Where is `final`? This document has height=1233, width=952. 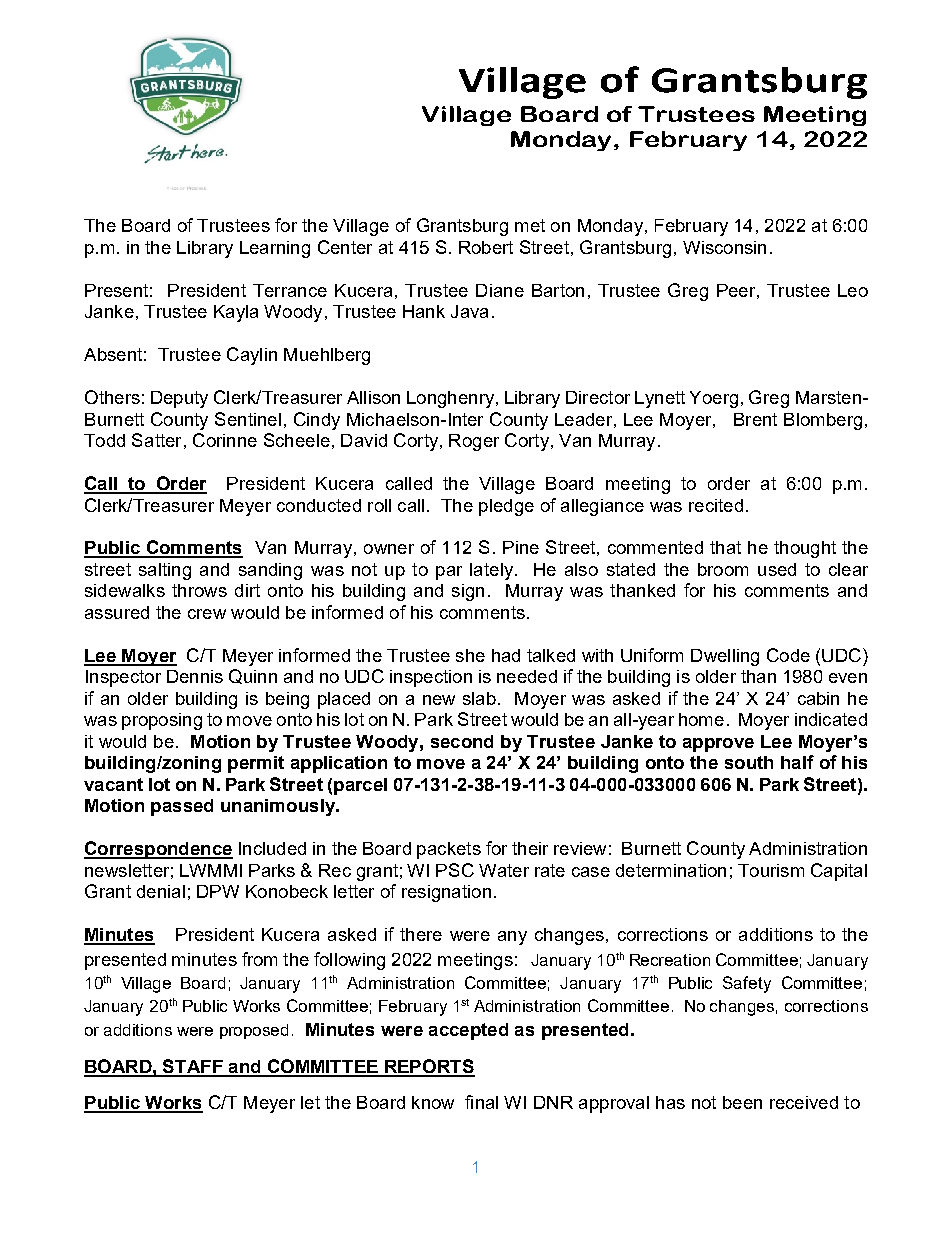 final is located at coordinates (481, 1102).
